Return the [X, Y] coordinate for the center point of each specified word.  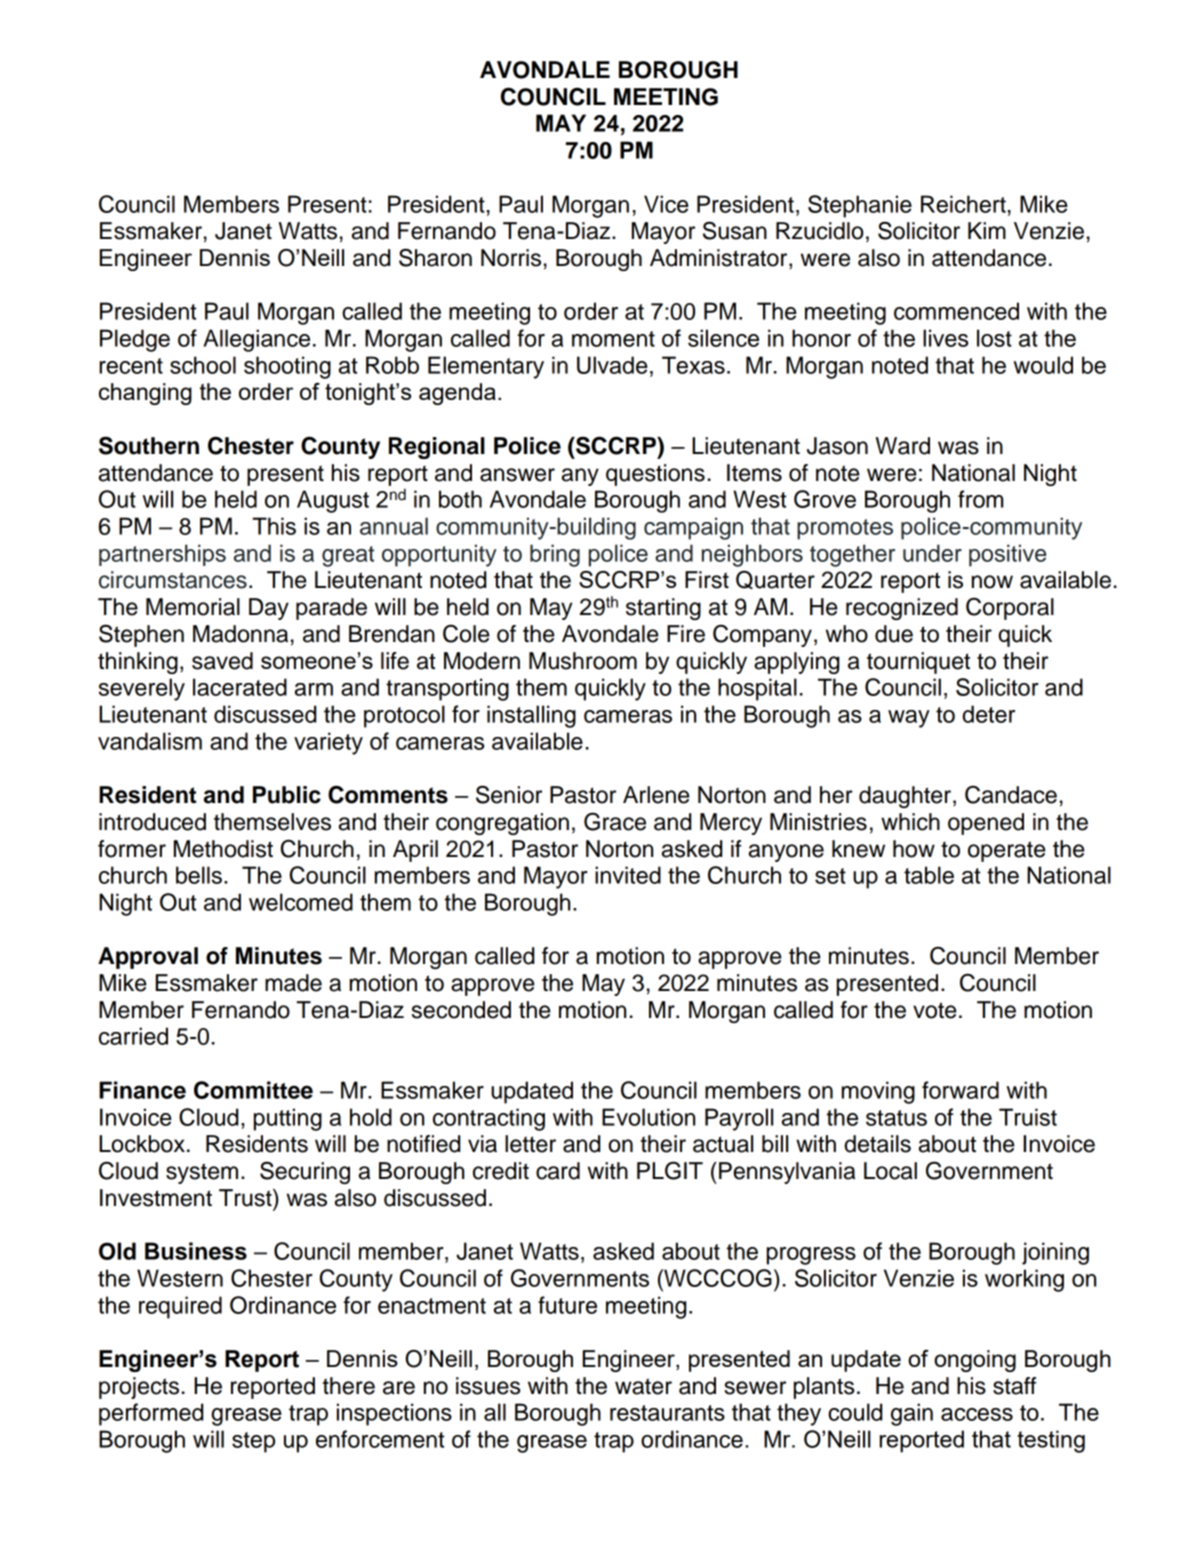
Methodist [223, 849]
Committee [253, 1090]
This [274, 526]
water [643, 1386]
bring [555, 555]
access [977, 1414]
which [910, 822]
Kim [987, 230]
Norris [511, 258]
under [932, 553]
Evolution [648, 1117]
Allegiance [256, 340]
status [896, 1118]
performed [151, 1414]
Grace [615, 821]
